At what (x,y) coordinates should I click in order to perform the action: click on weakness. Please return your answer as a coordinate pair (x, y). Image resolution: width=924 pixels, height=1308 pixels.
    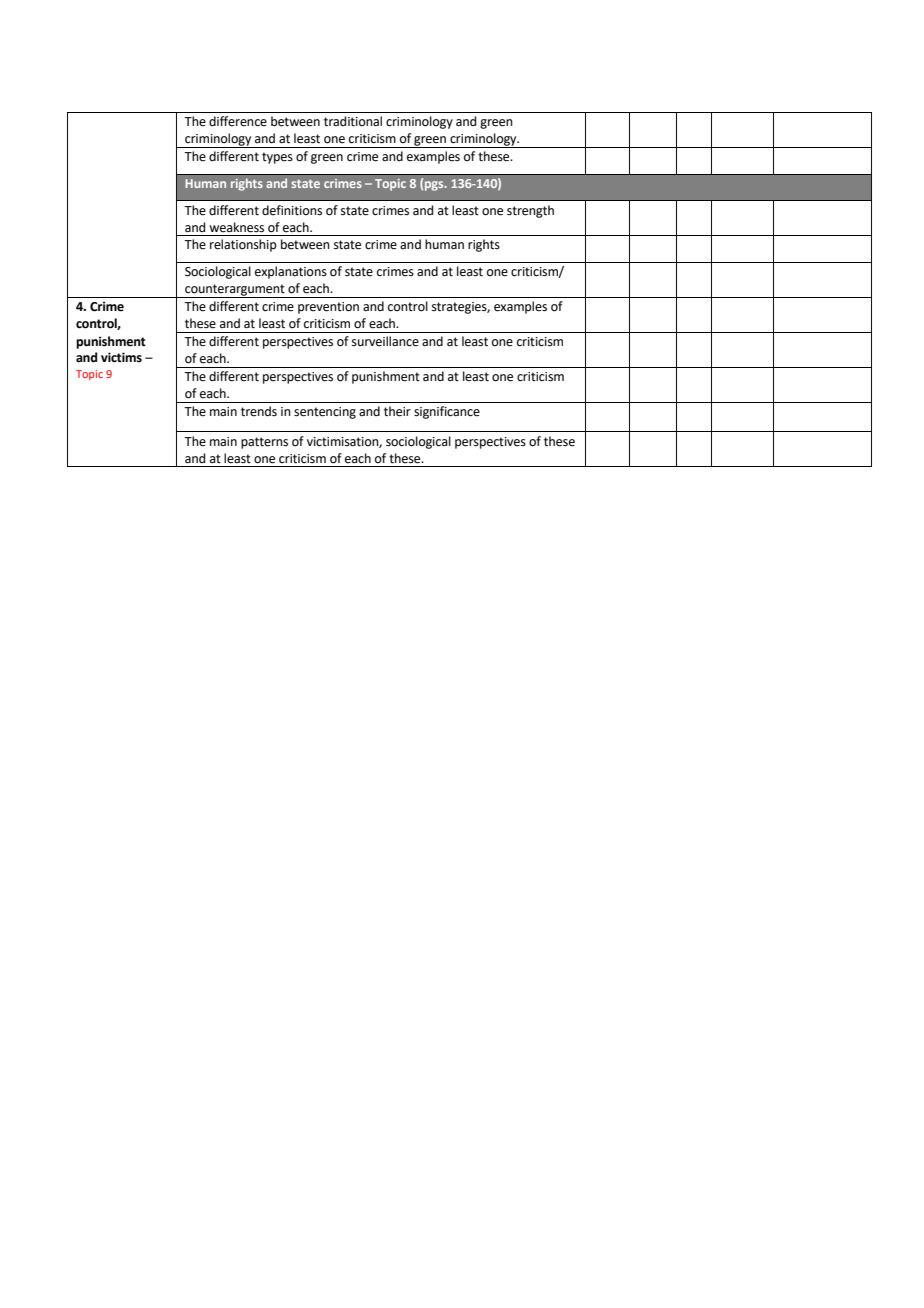
    Looking at the image, I should click on (236, 227).
